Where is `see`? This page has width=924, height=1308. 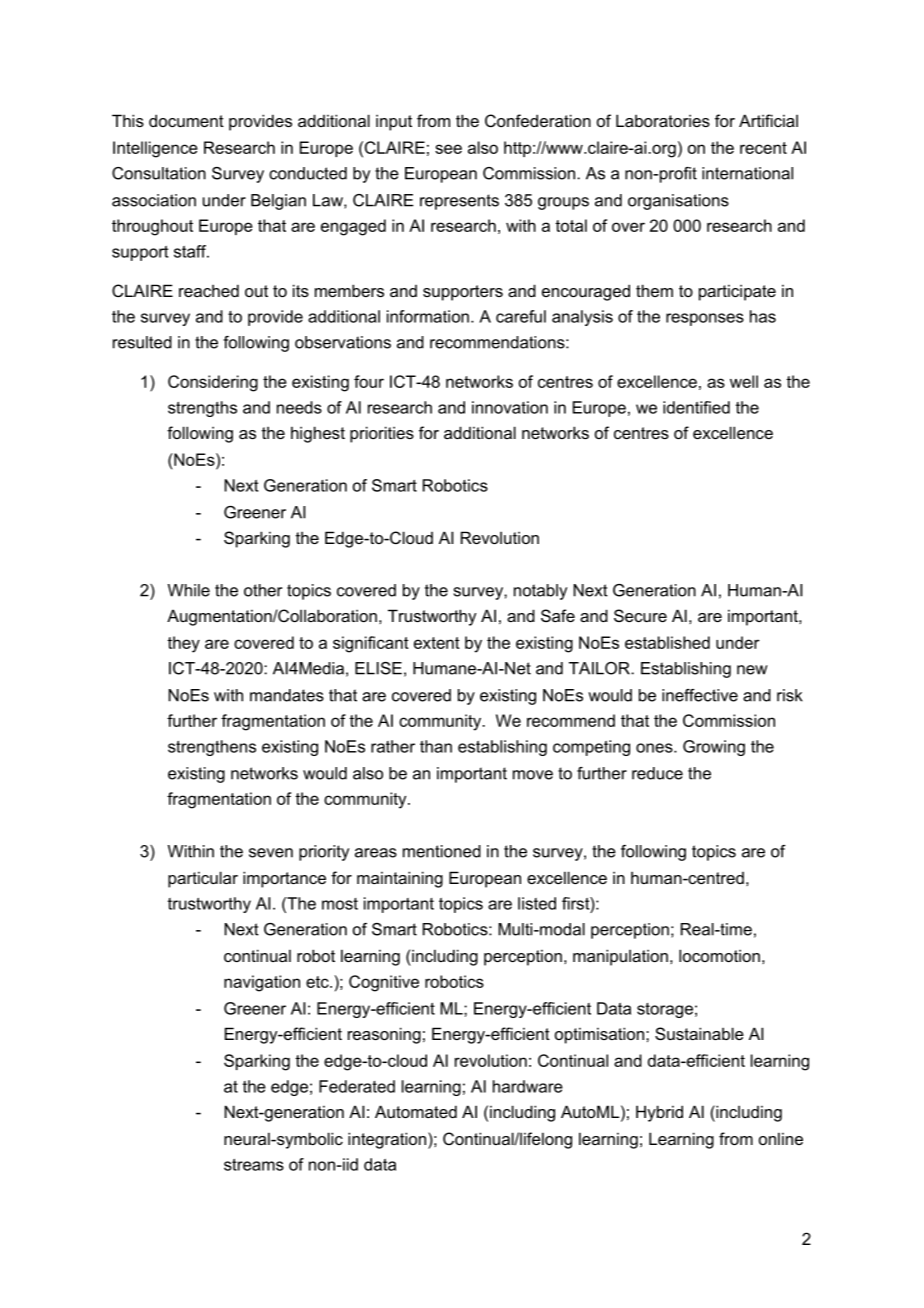 see is located at coordinates (448, 149).
